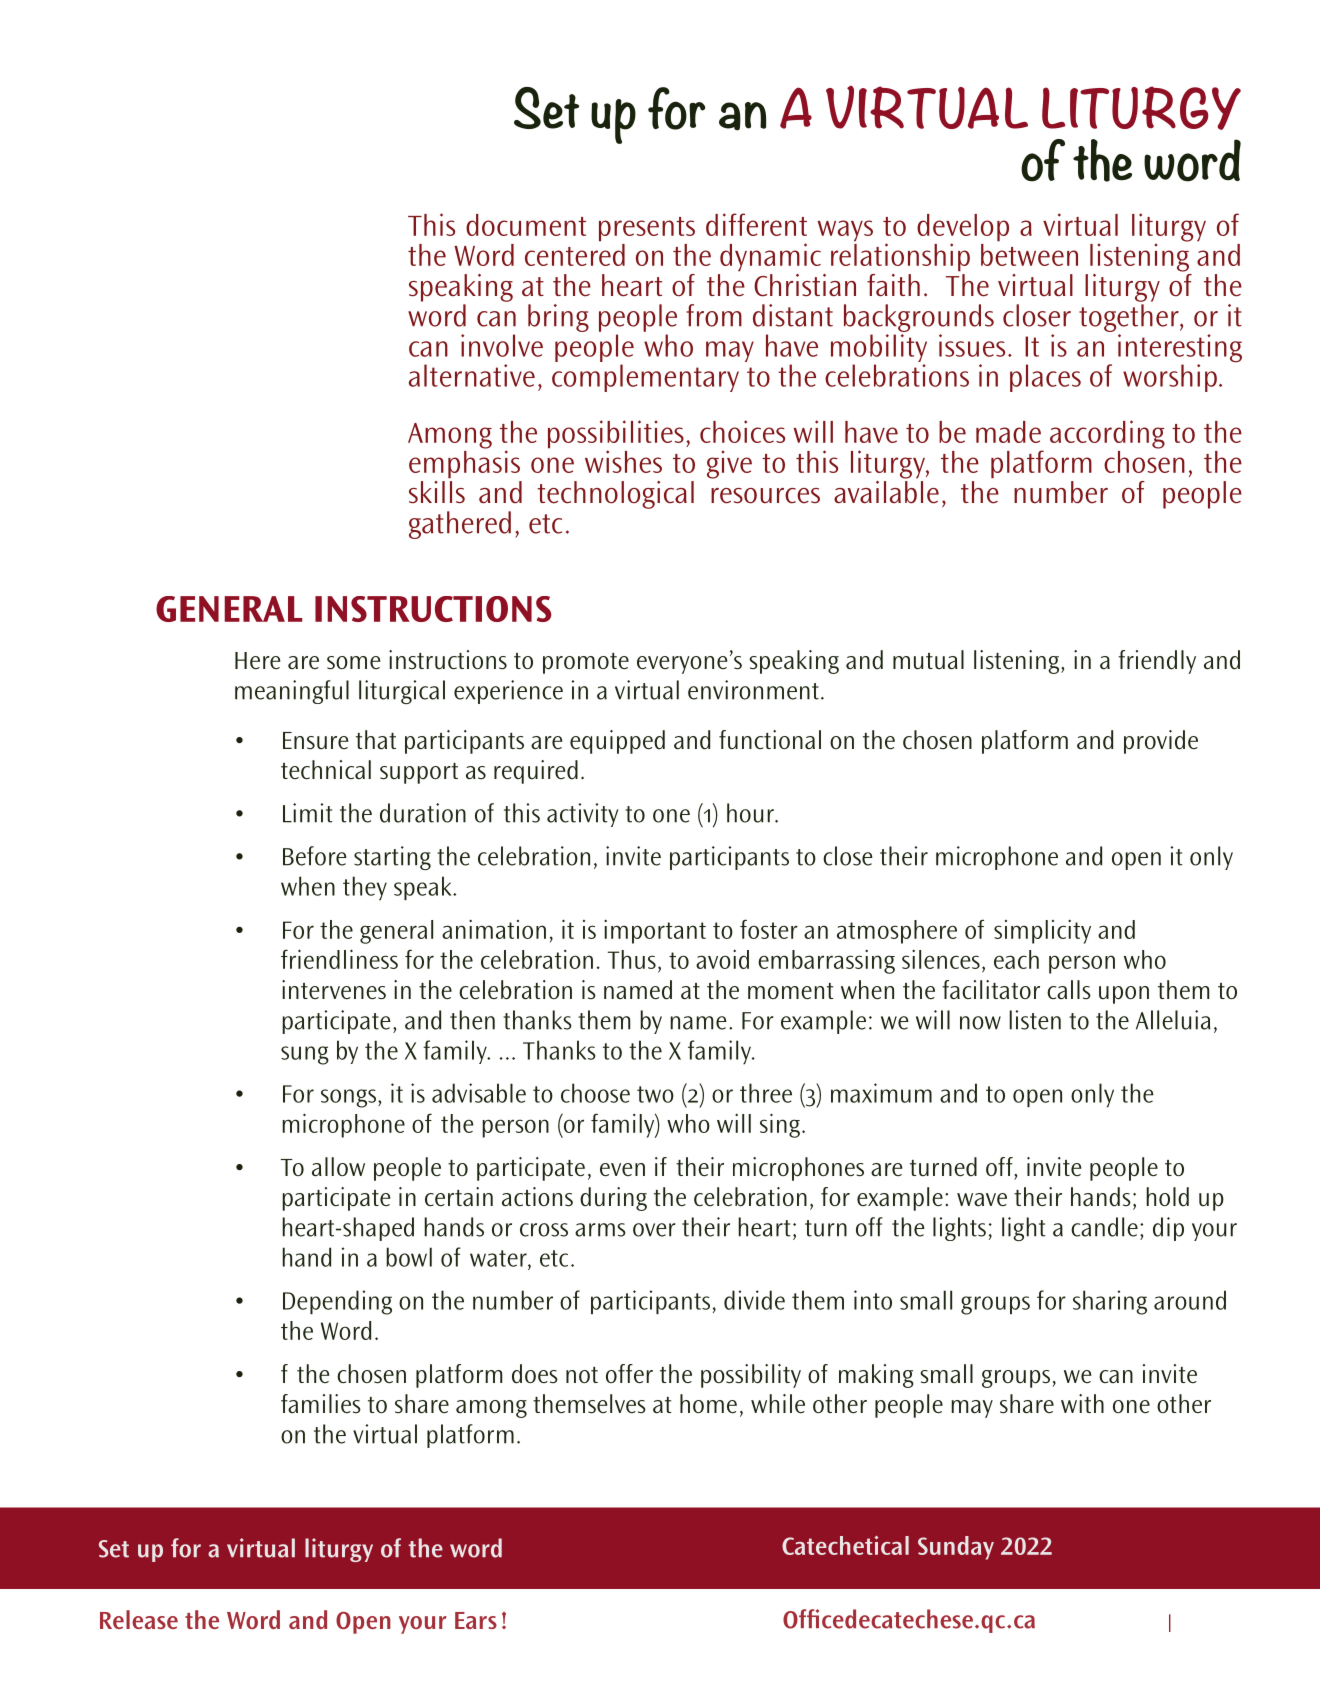 The image size is (1320, 1708). What do you see at coordinates (655, 931) in the document?
I see `important` at bounding box center [655, 931].
